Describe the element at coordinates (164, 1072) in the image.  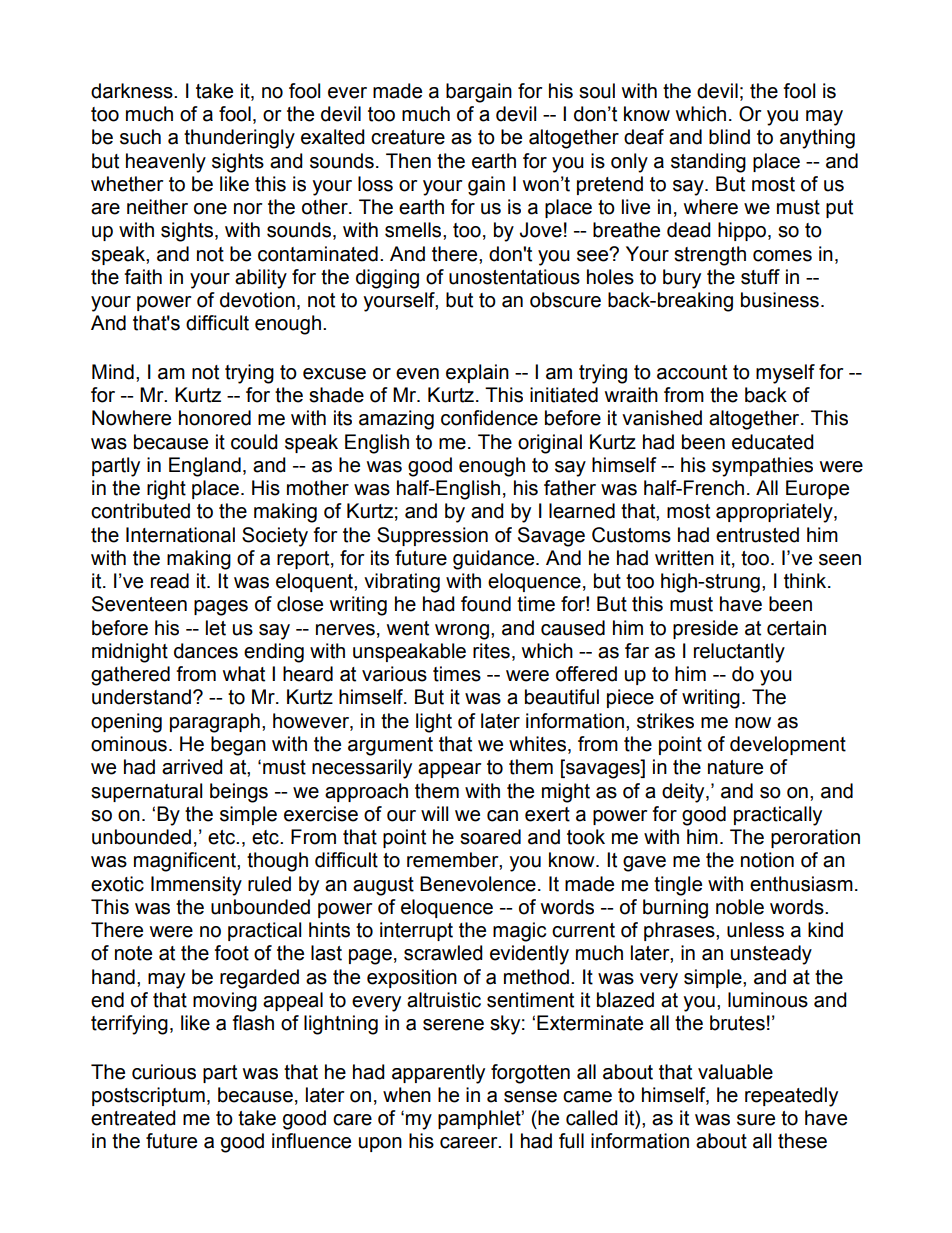
I see `curious` at that location.
